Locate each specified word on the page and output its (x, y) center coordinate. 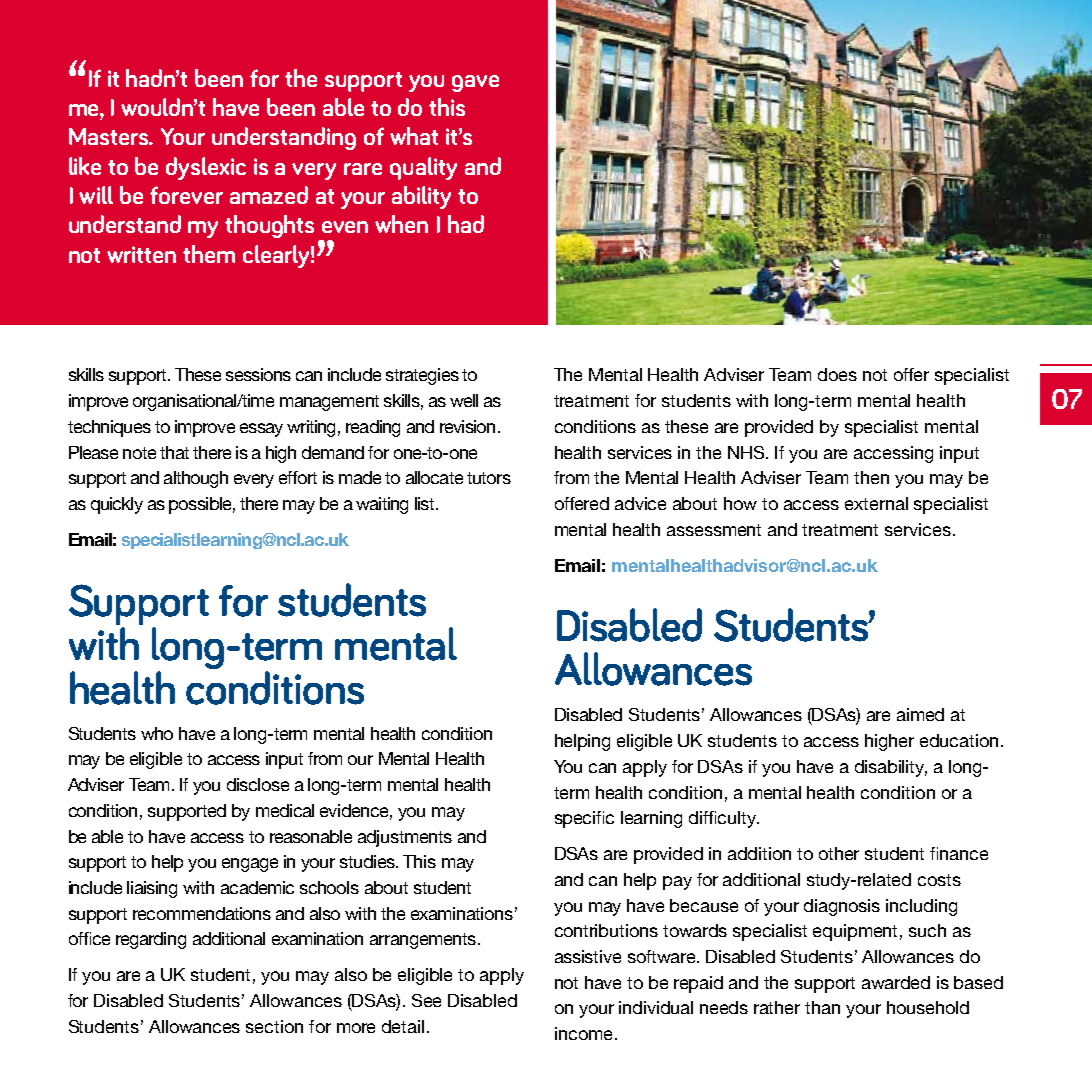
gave (475, 83)
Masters (110, 136)
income (583, 1033)
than (822, 1007)
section (274, 1026)
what (414, 136)
